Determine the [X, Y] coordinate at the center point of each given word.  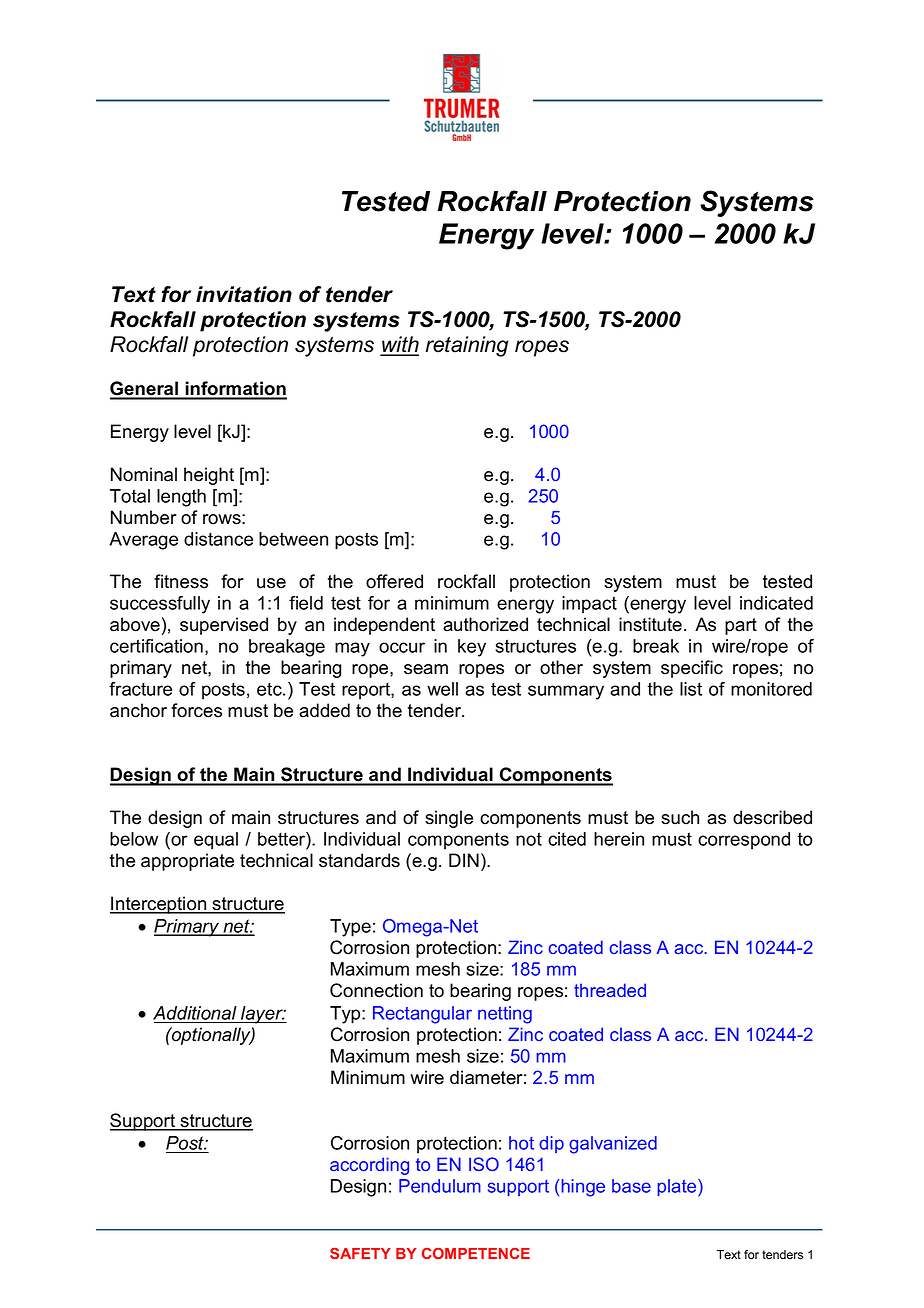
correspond [744, 841]
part [741, 626]
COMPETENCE [476, 1253]
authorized [485, 624]
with [399, 345]
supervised [224, 626]
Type [350, 928]
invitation [244, 294]
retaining [467, 346]
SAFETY [360, 1253]
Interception [159, 905]
